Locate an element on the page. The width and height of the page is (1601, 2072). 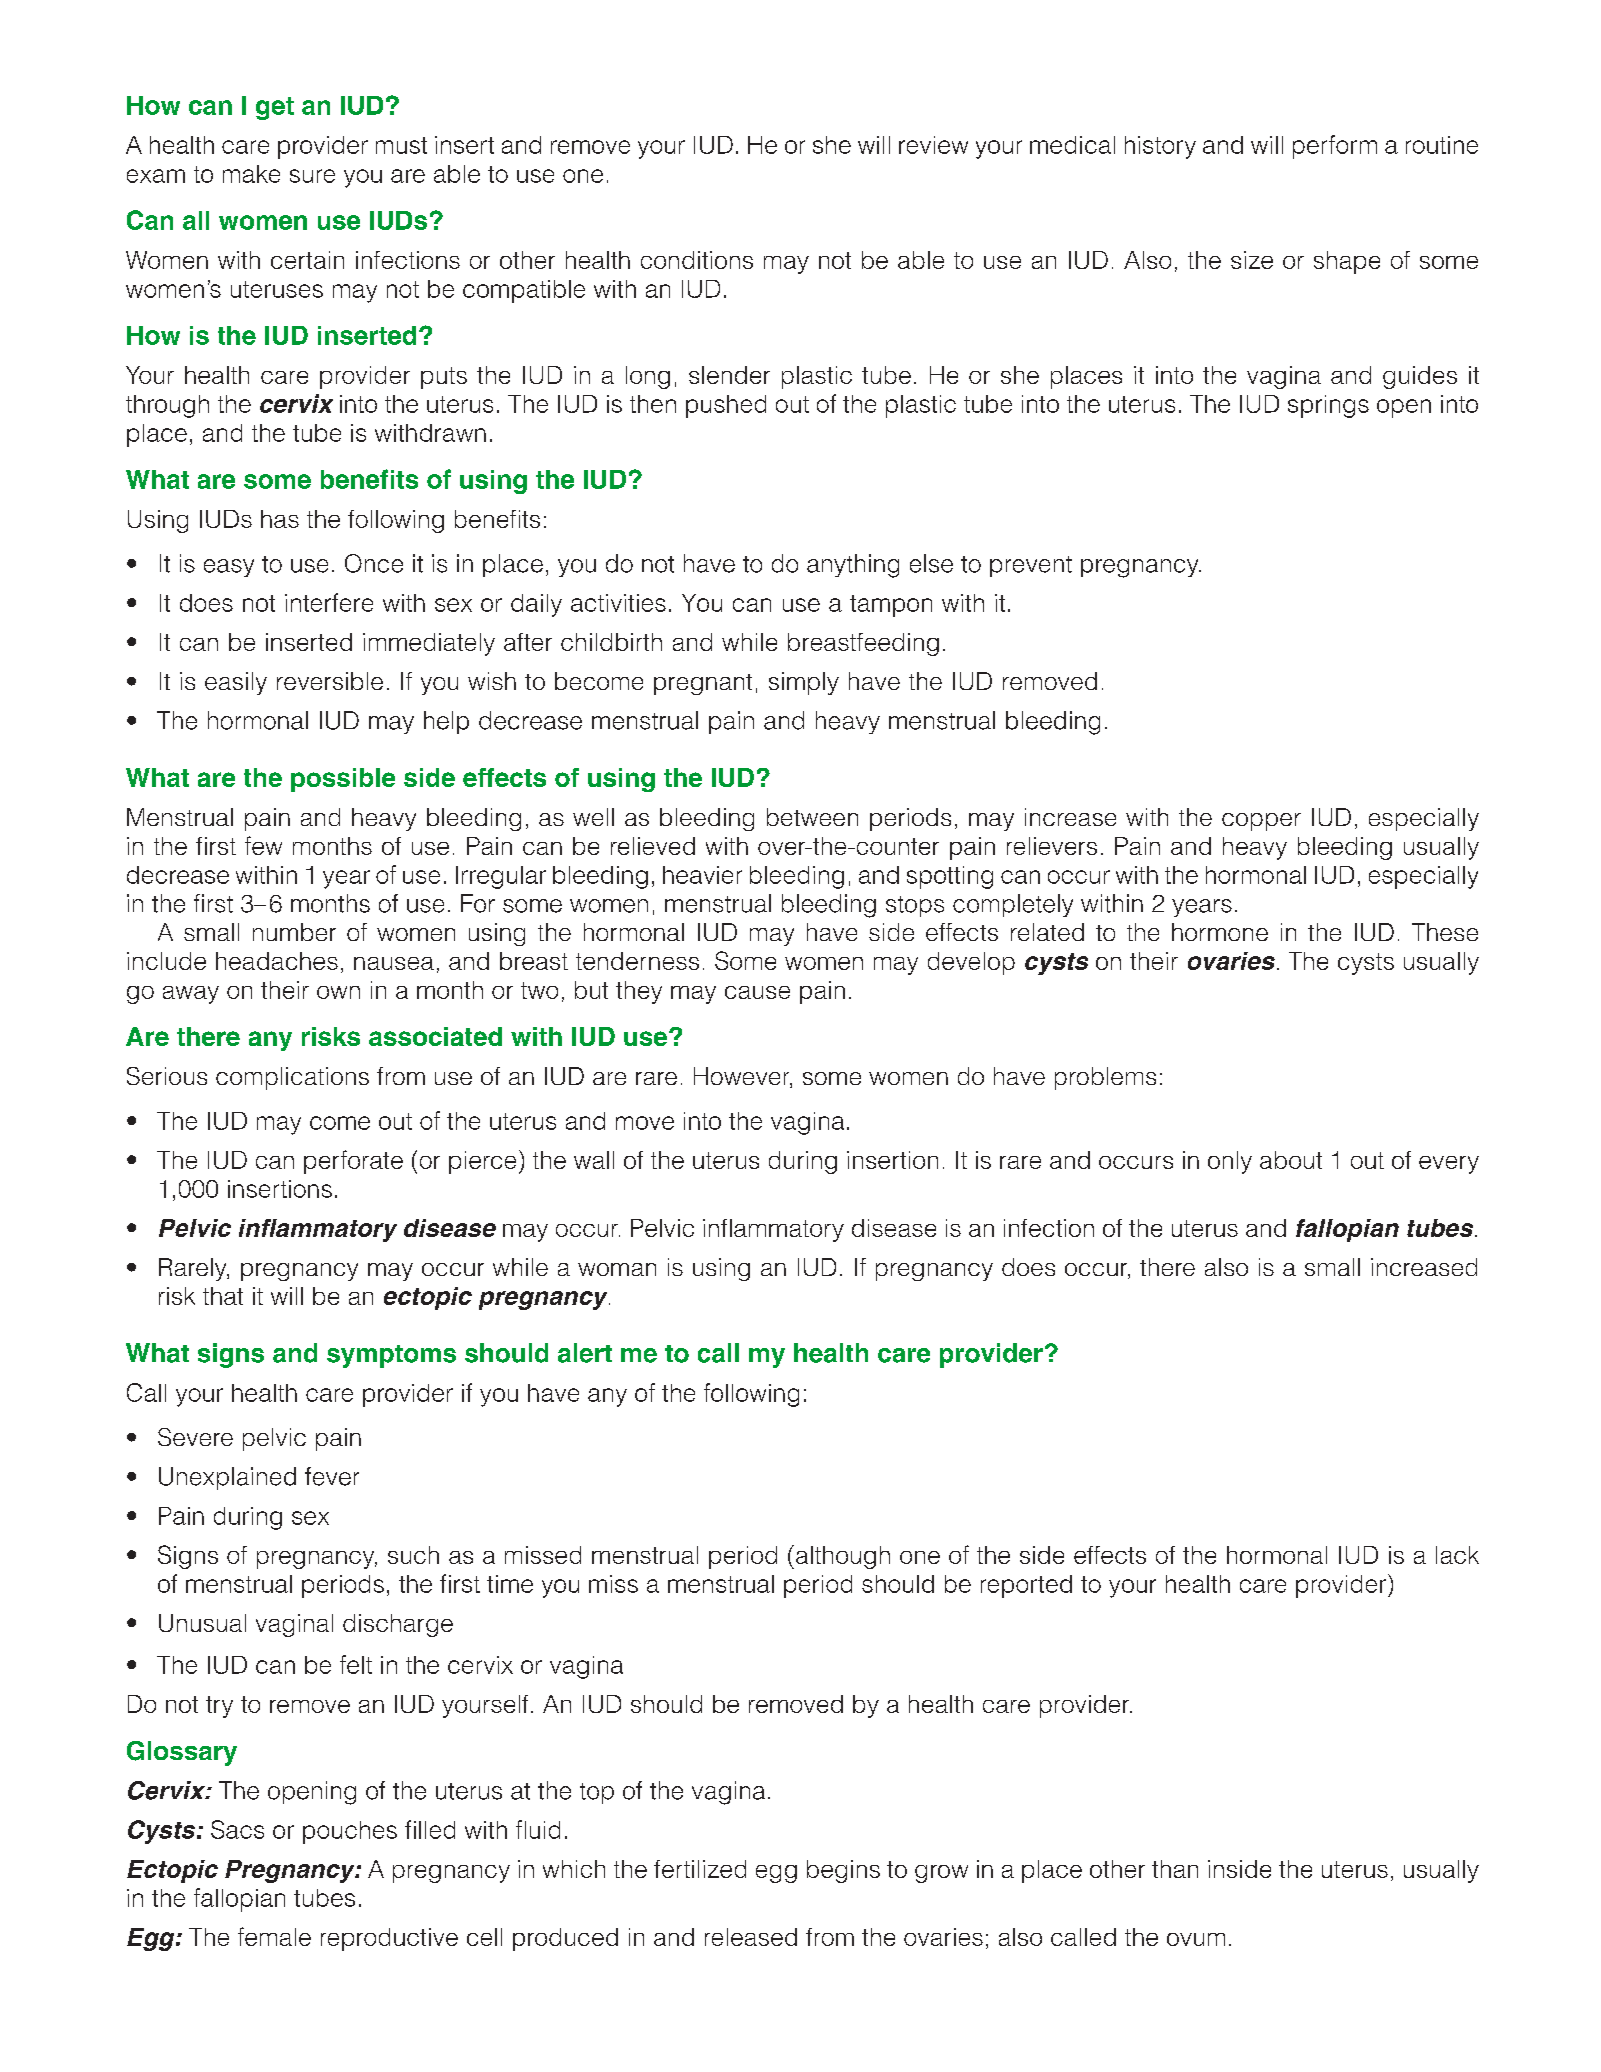
review is located at coordinates (933, 145).
